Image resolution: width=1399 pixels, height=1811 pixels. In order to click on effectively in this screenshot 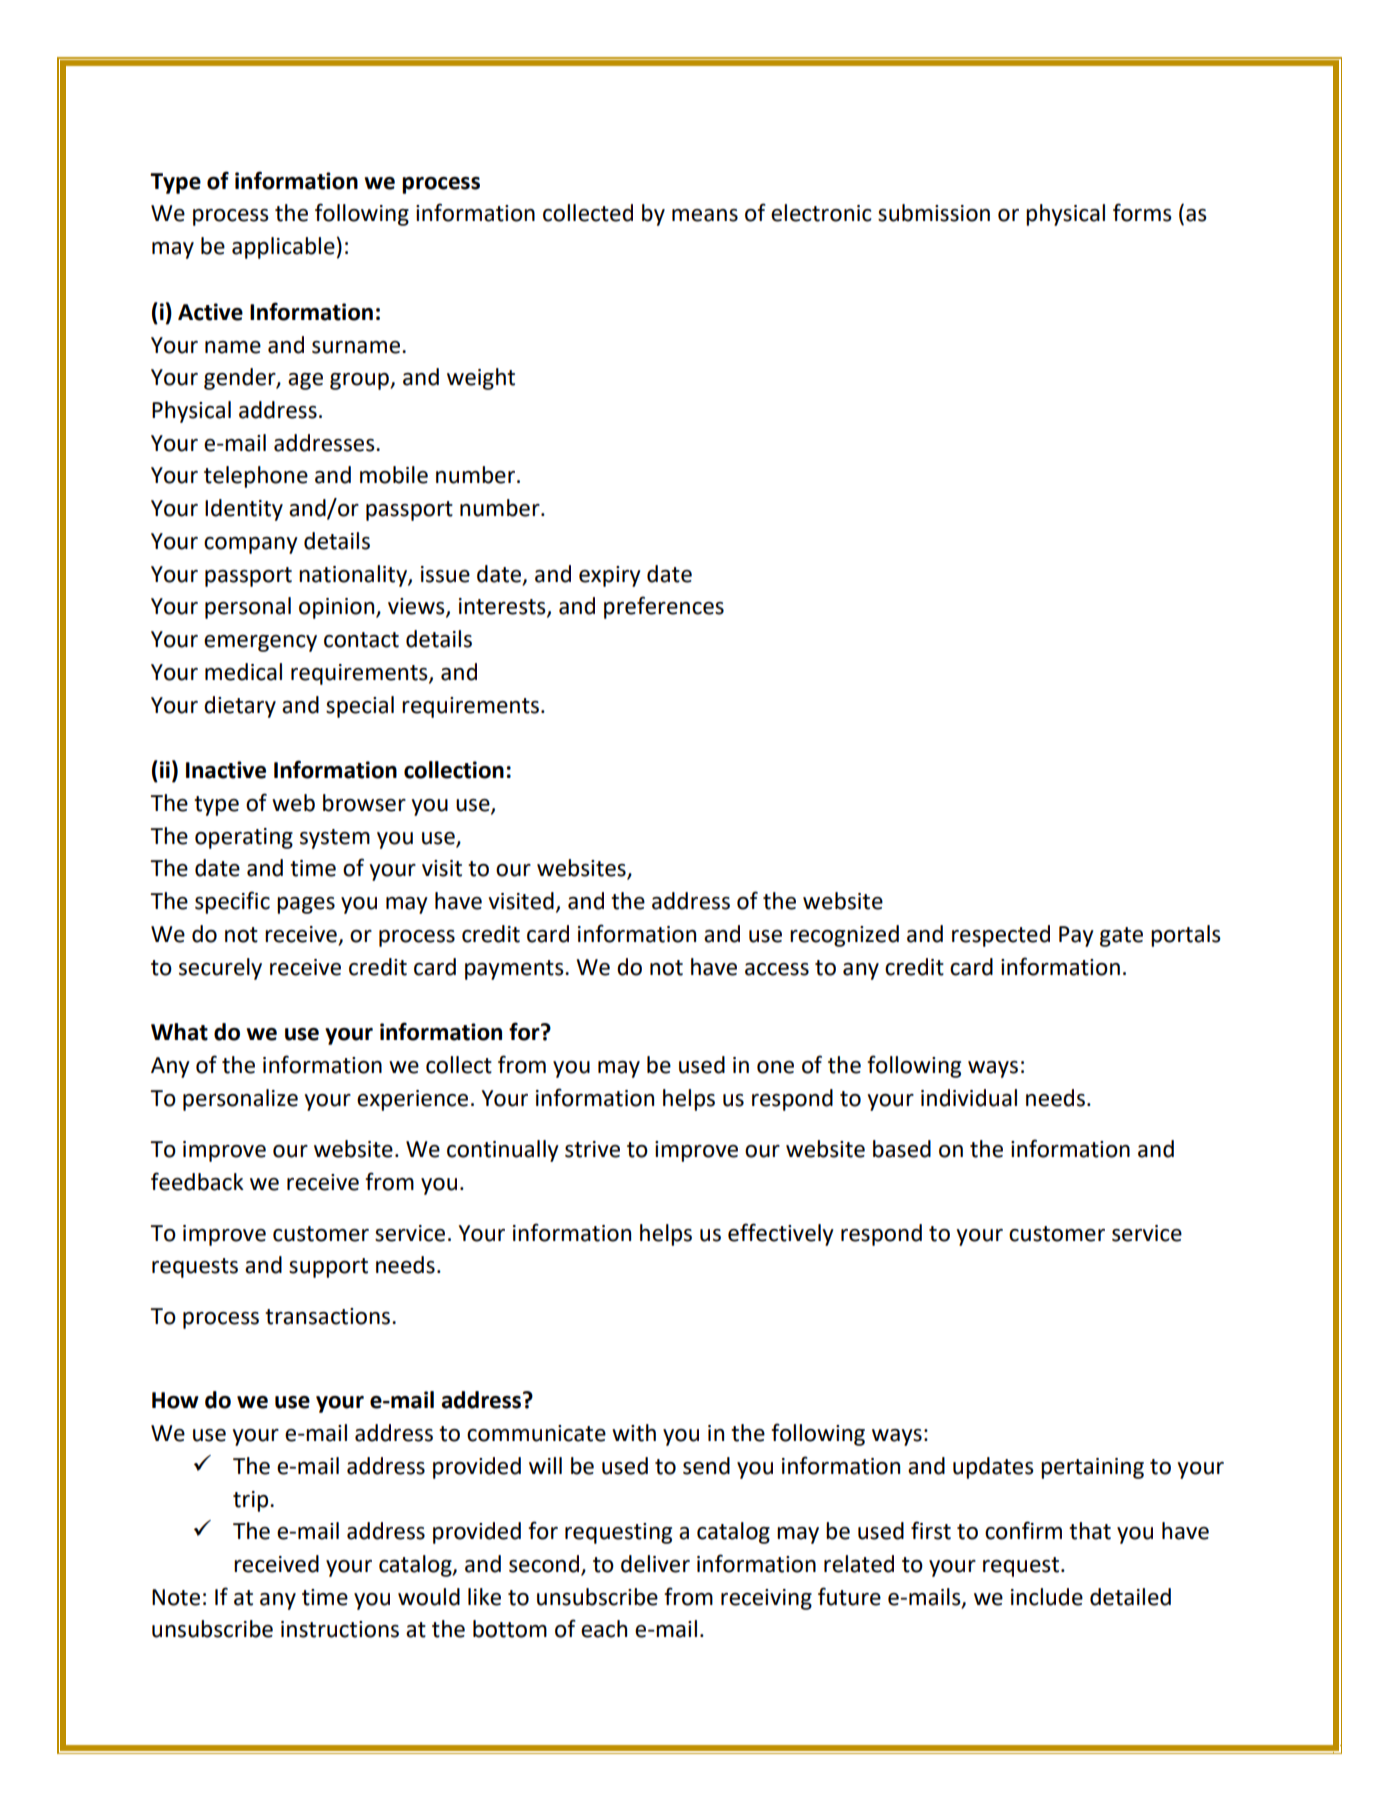, I will do `click(781, 1234)`.
